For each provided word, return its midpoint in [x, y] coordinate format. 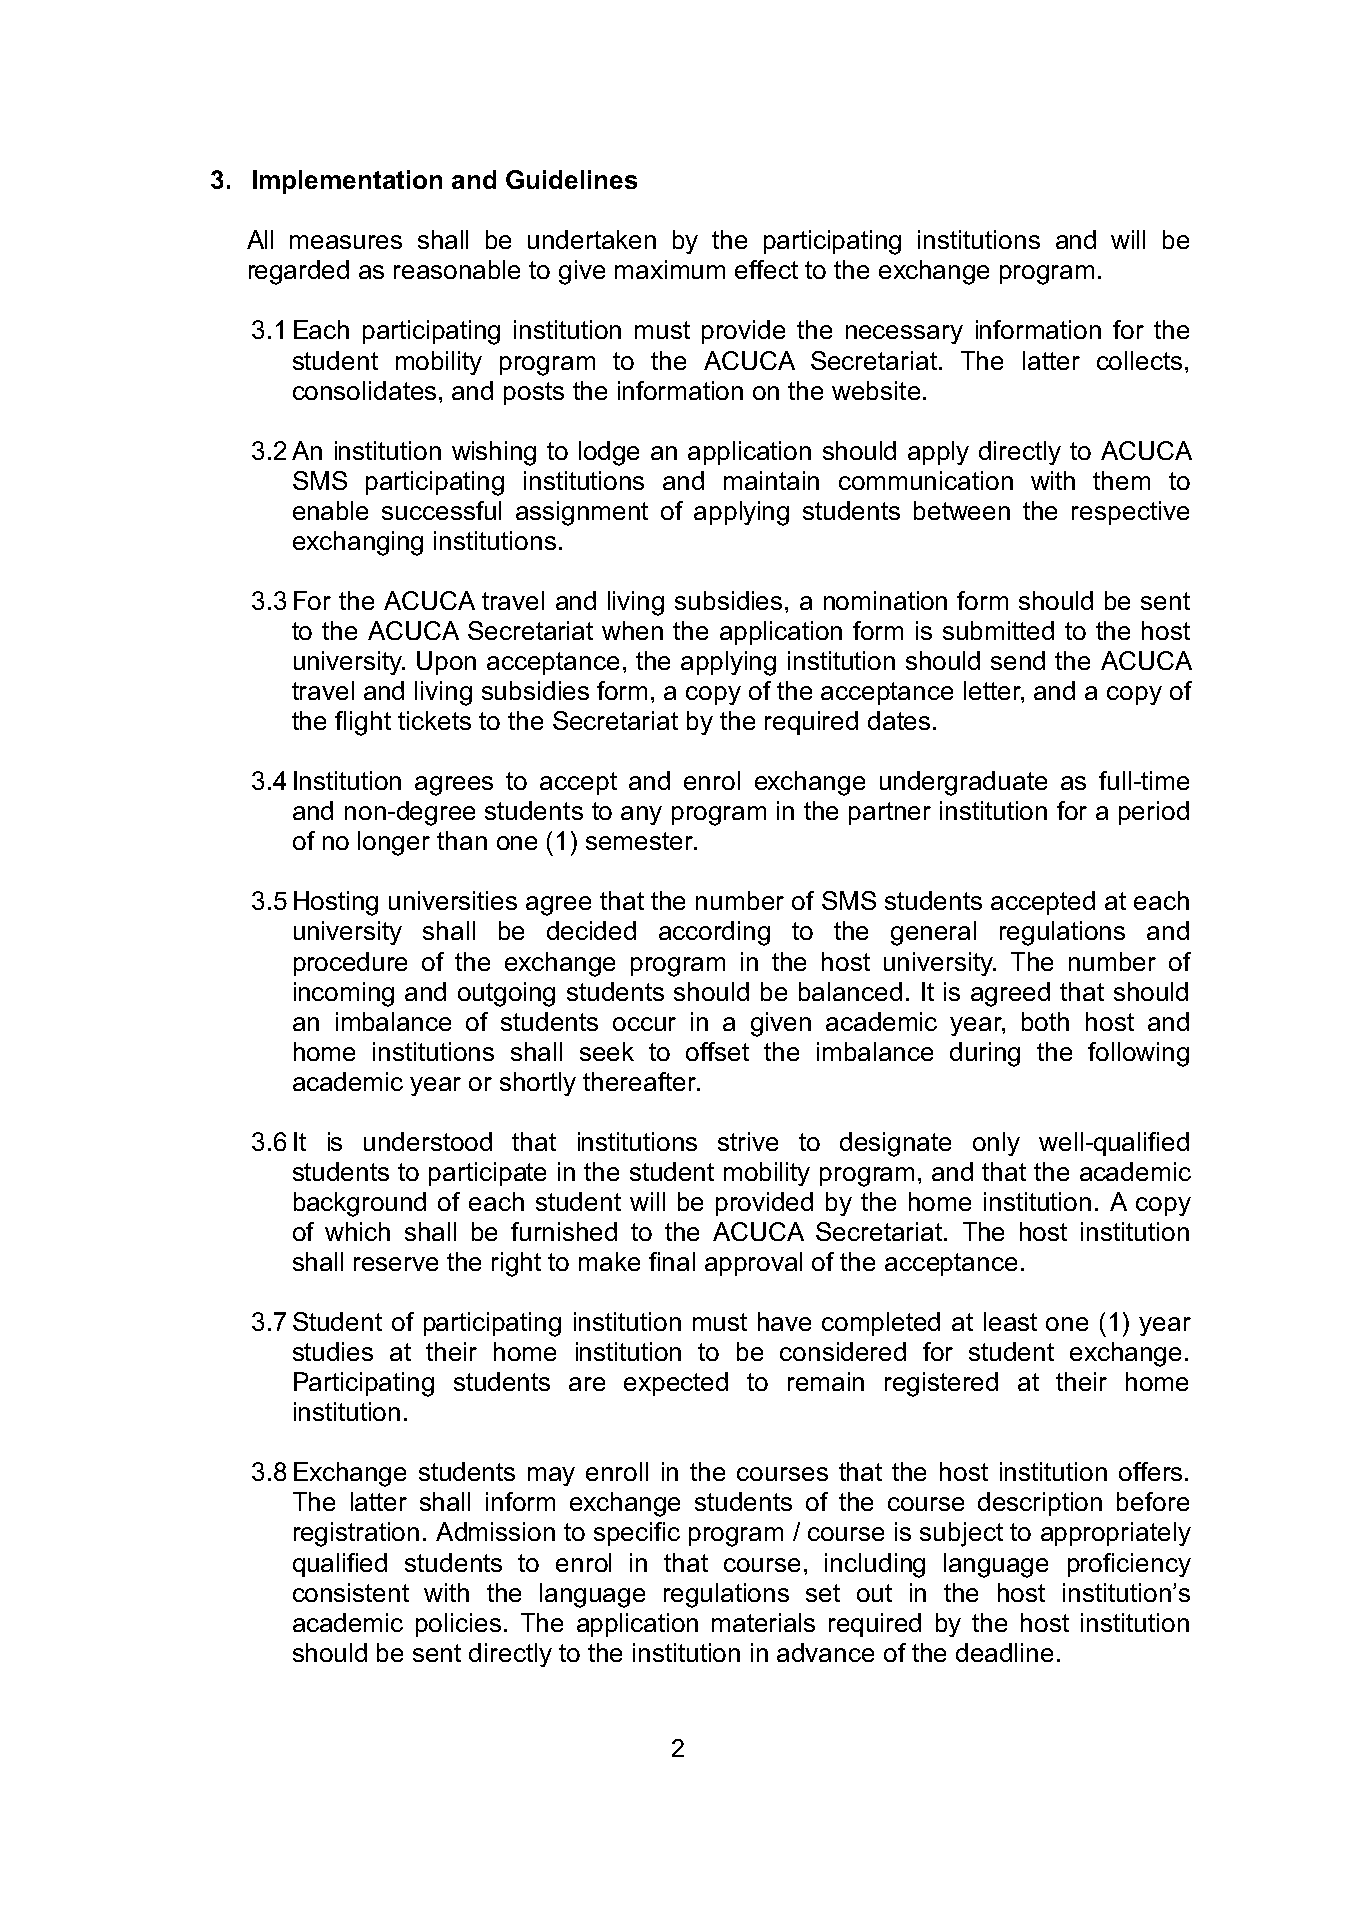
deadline [1004, 1652]
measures [346, 242]
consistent [351, 1592]
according [714, 933]
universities [453, 900]
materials [763, 1622]
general [933, 933]
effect [766, 269]
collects [1139, 360]
